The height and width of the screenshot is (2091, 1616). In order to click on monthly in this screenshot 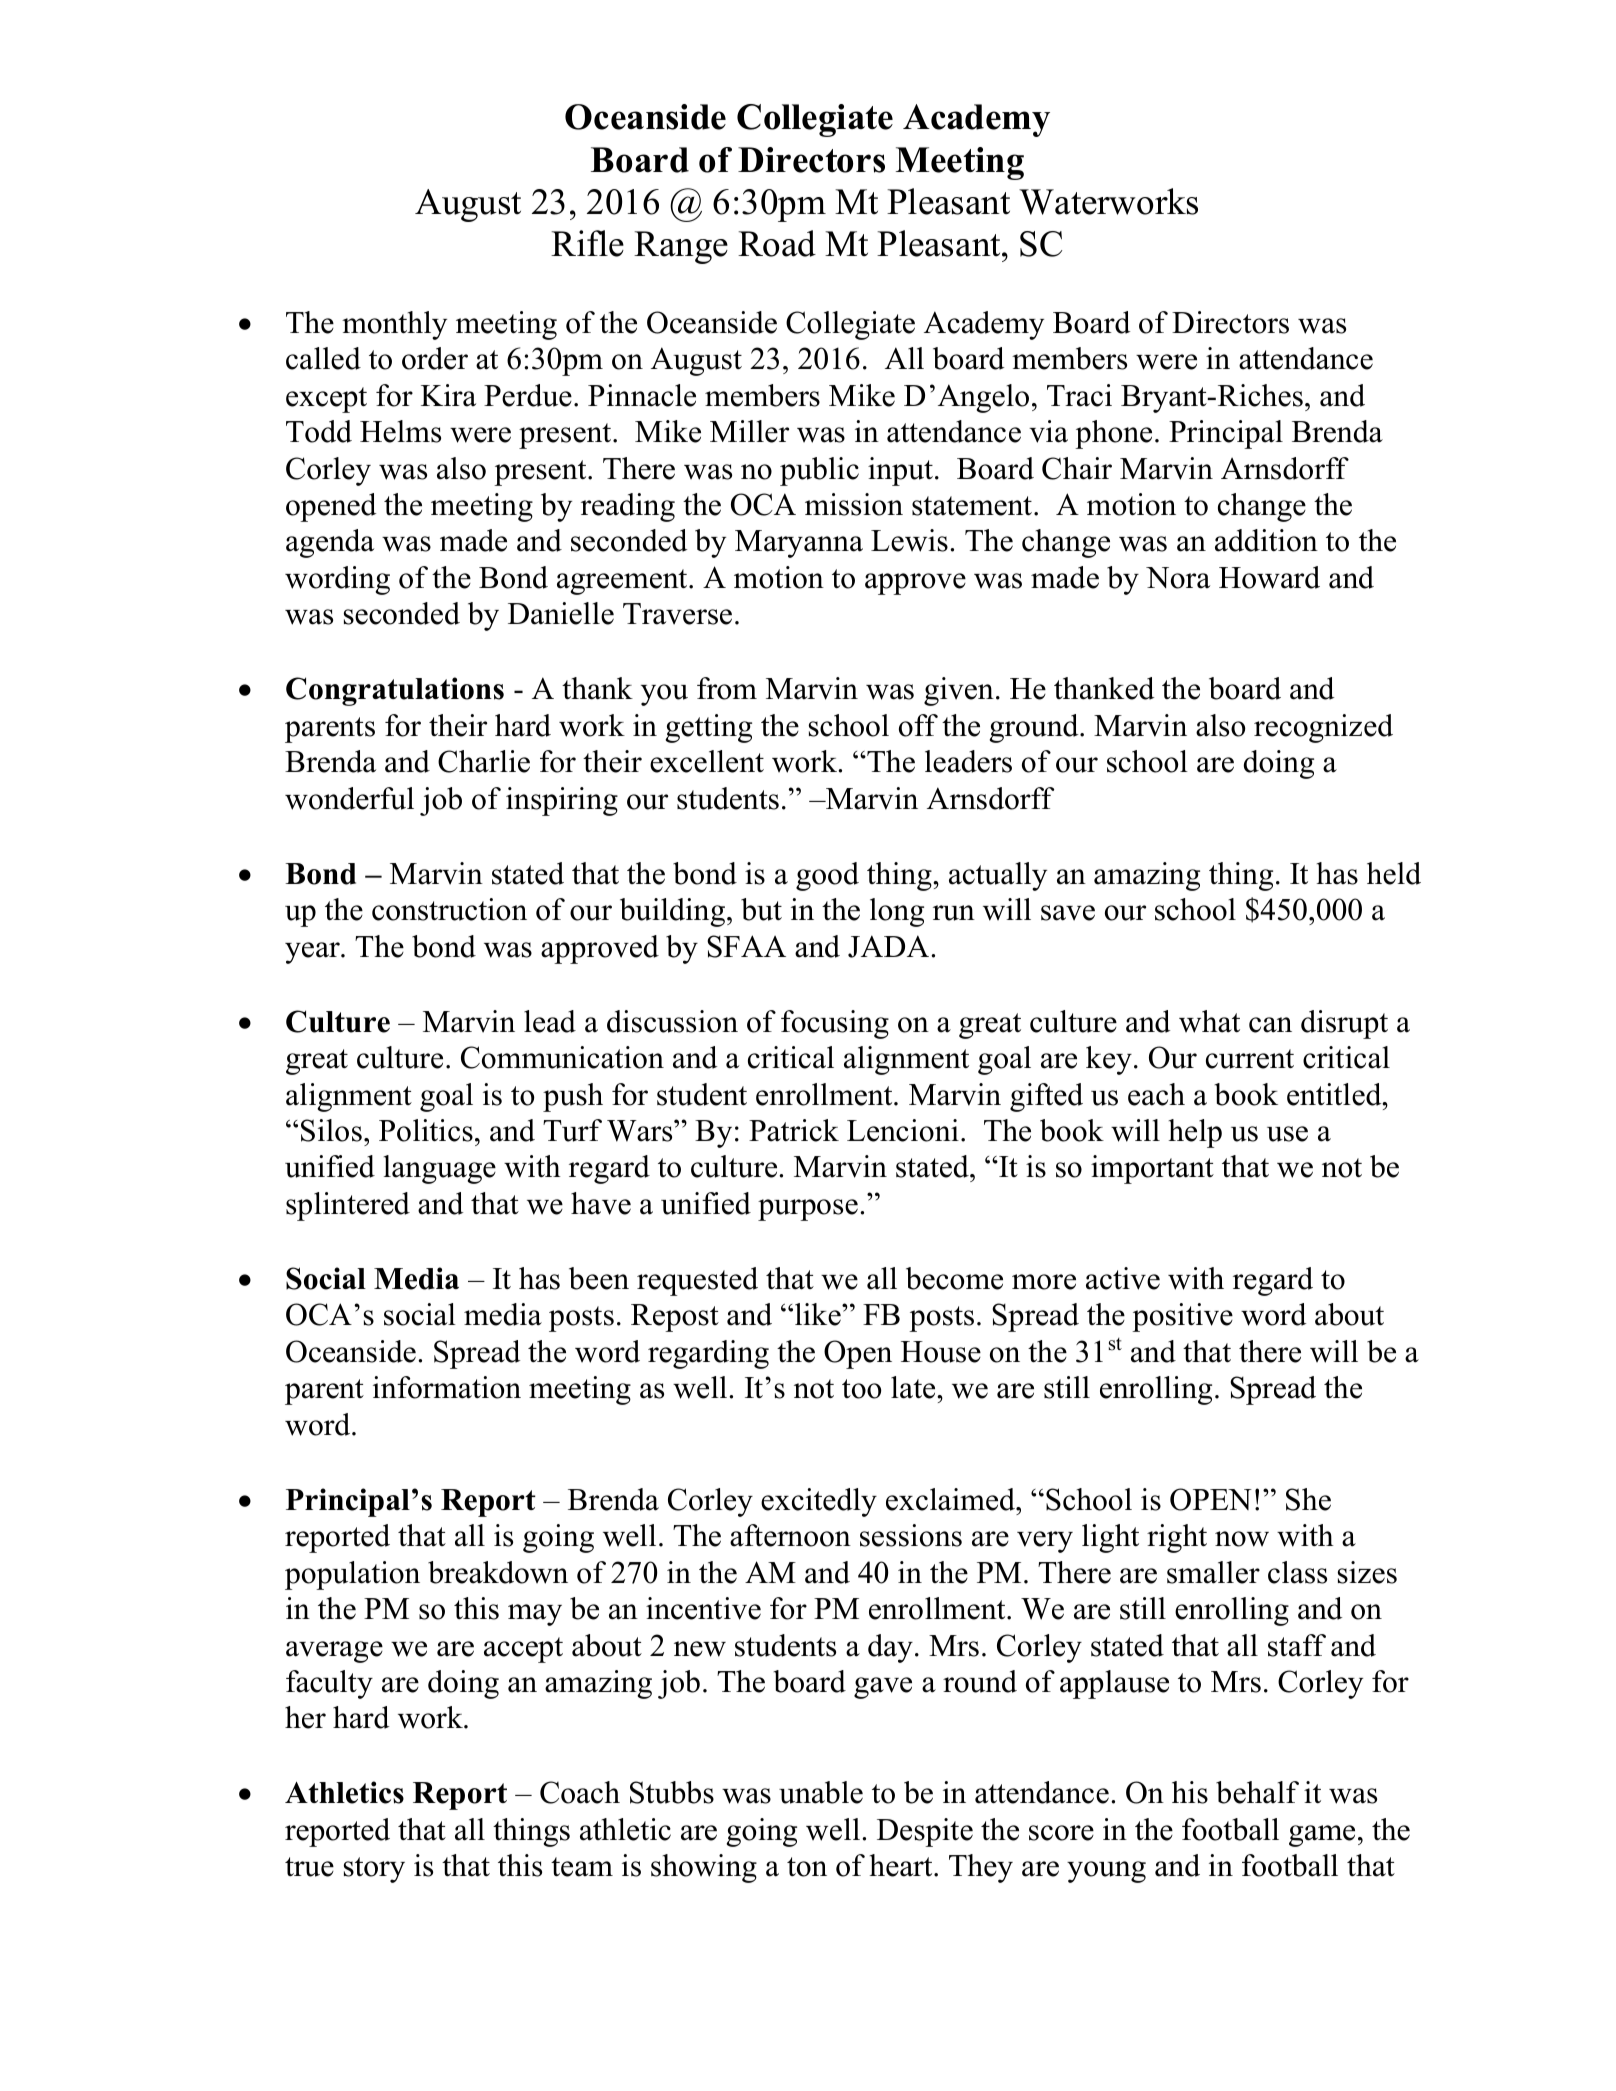, I will do `click(394, 325)`.
